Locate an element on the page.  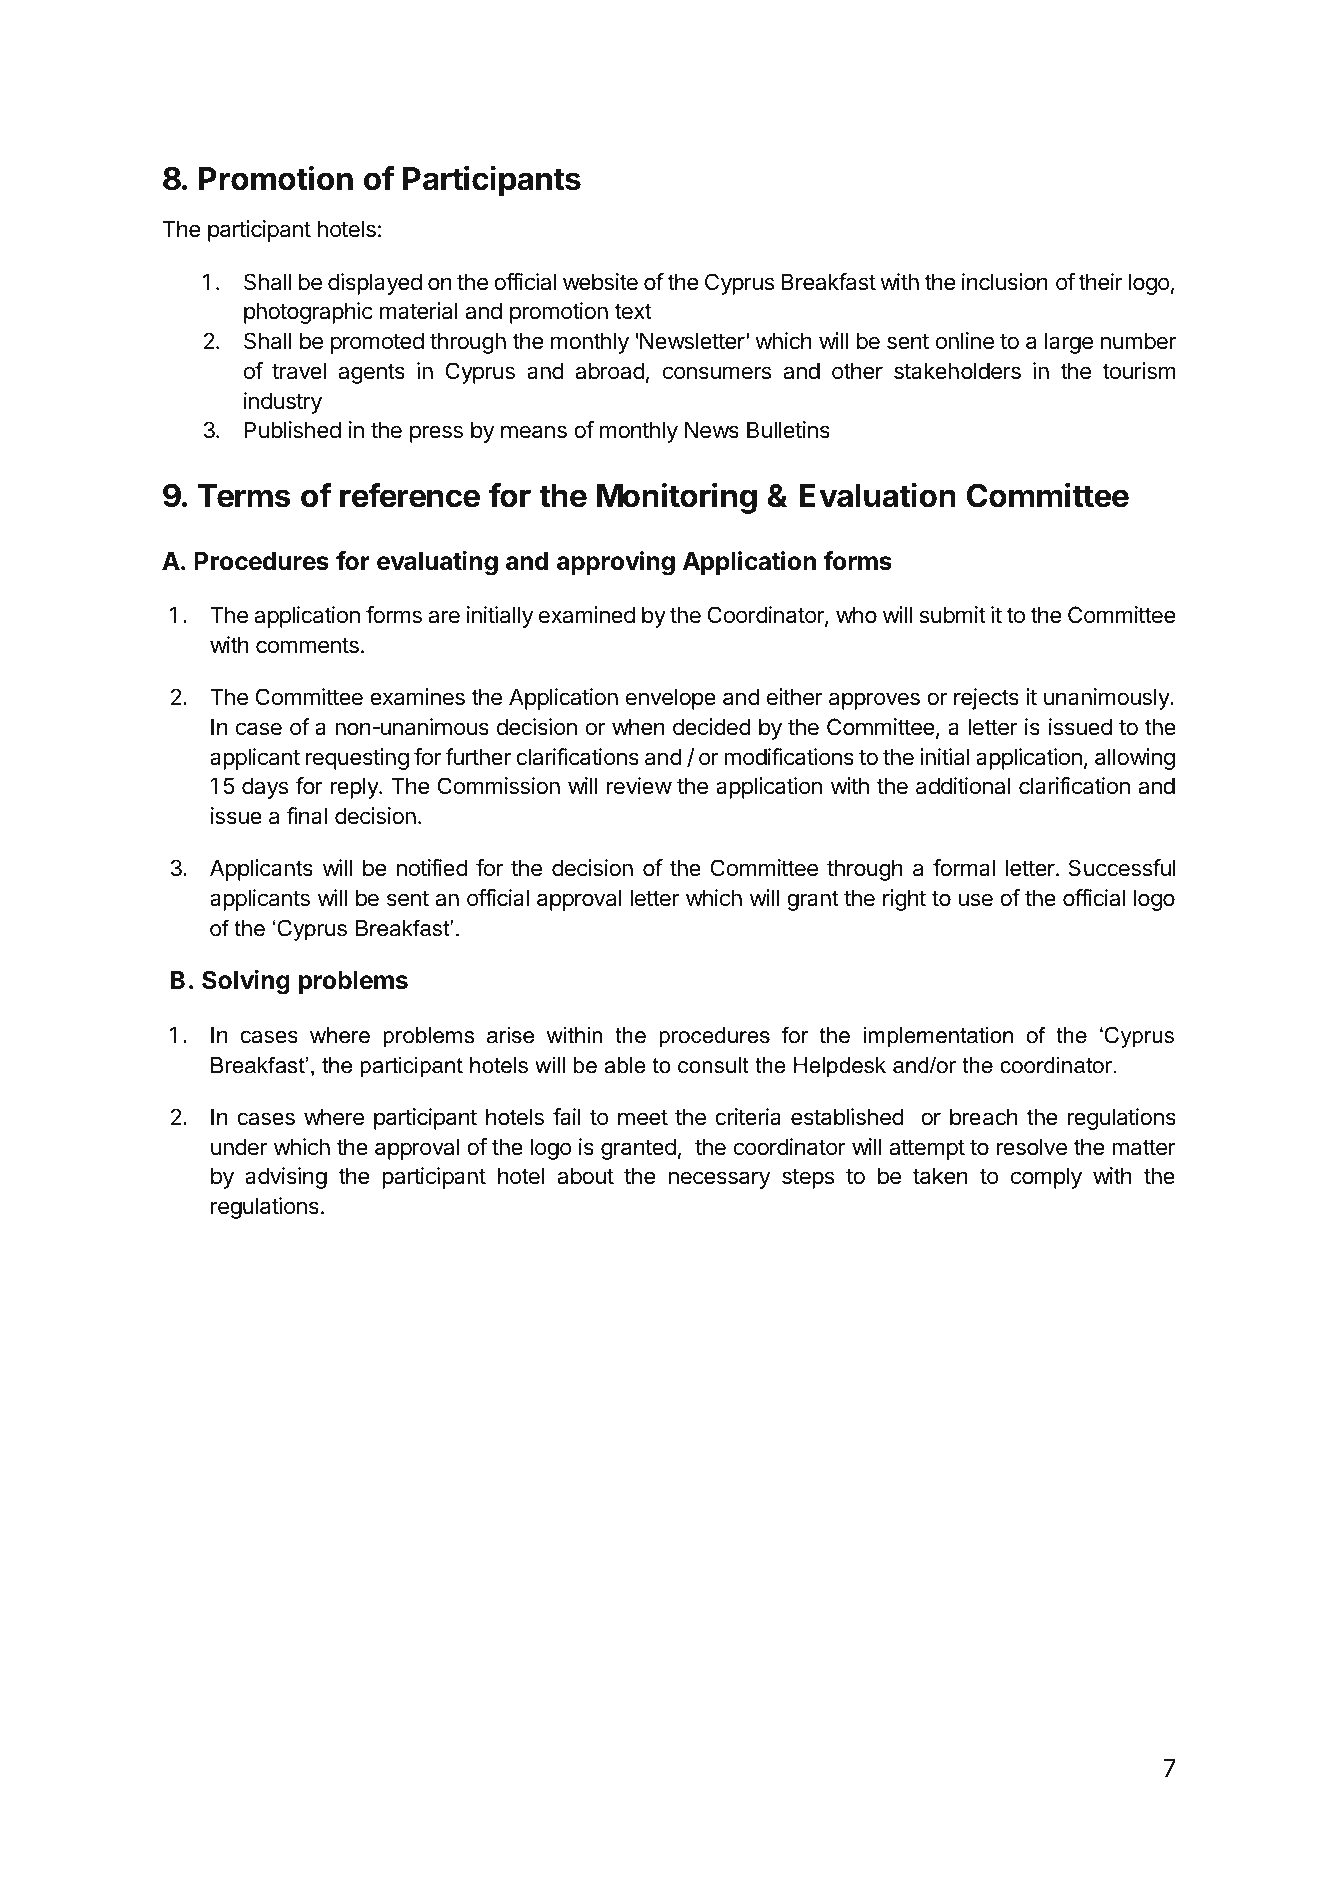
Evaluation is located at coordinates (878, 495).
